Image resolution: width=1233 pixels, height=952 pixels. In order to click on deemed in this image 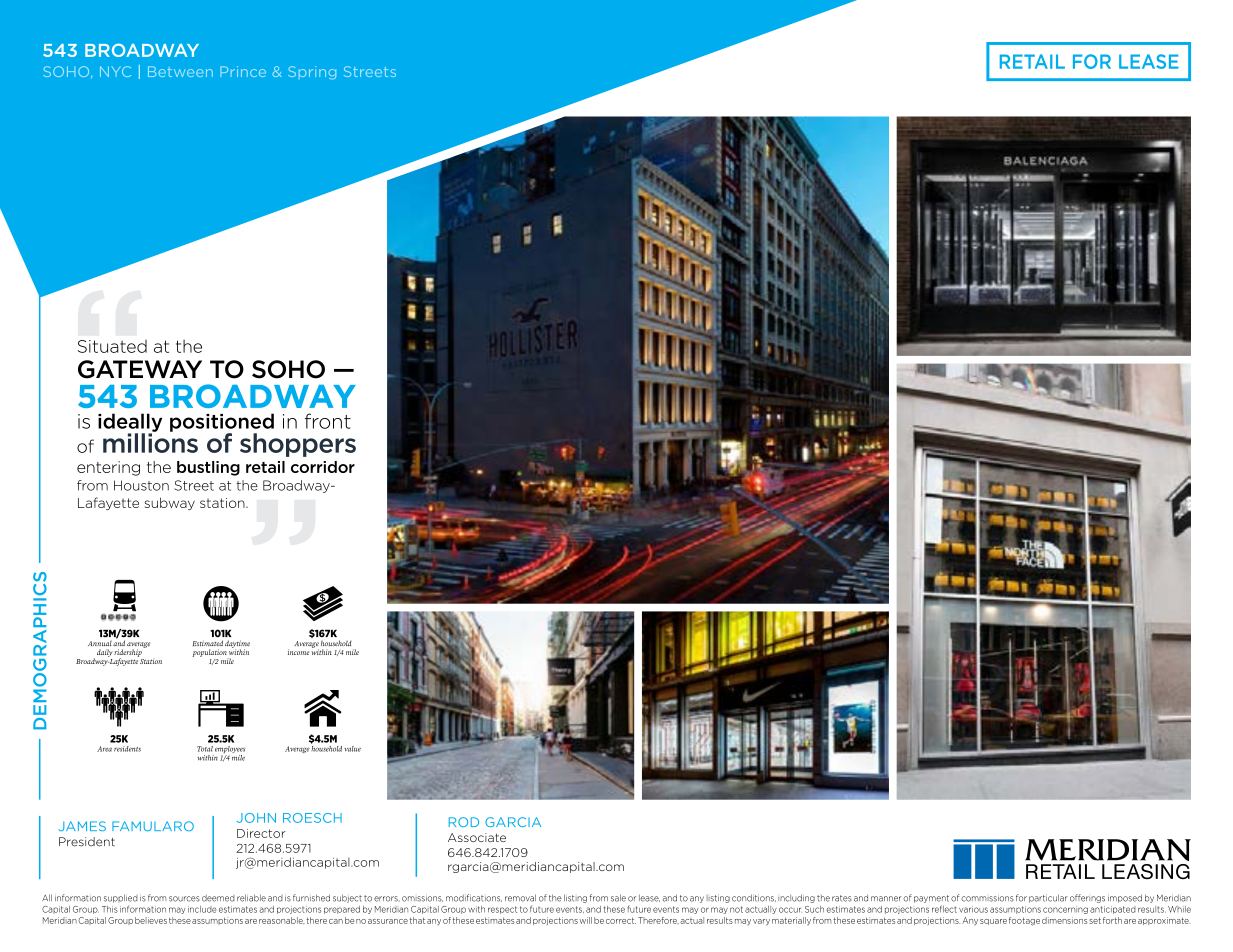, I will do `click(218, 898)`.
